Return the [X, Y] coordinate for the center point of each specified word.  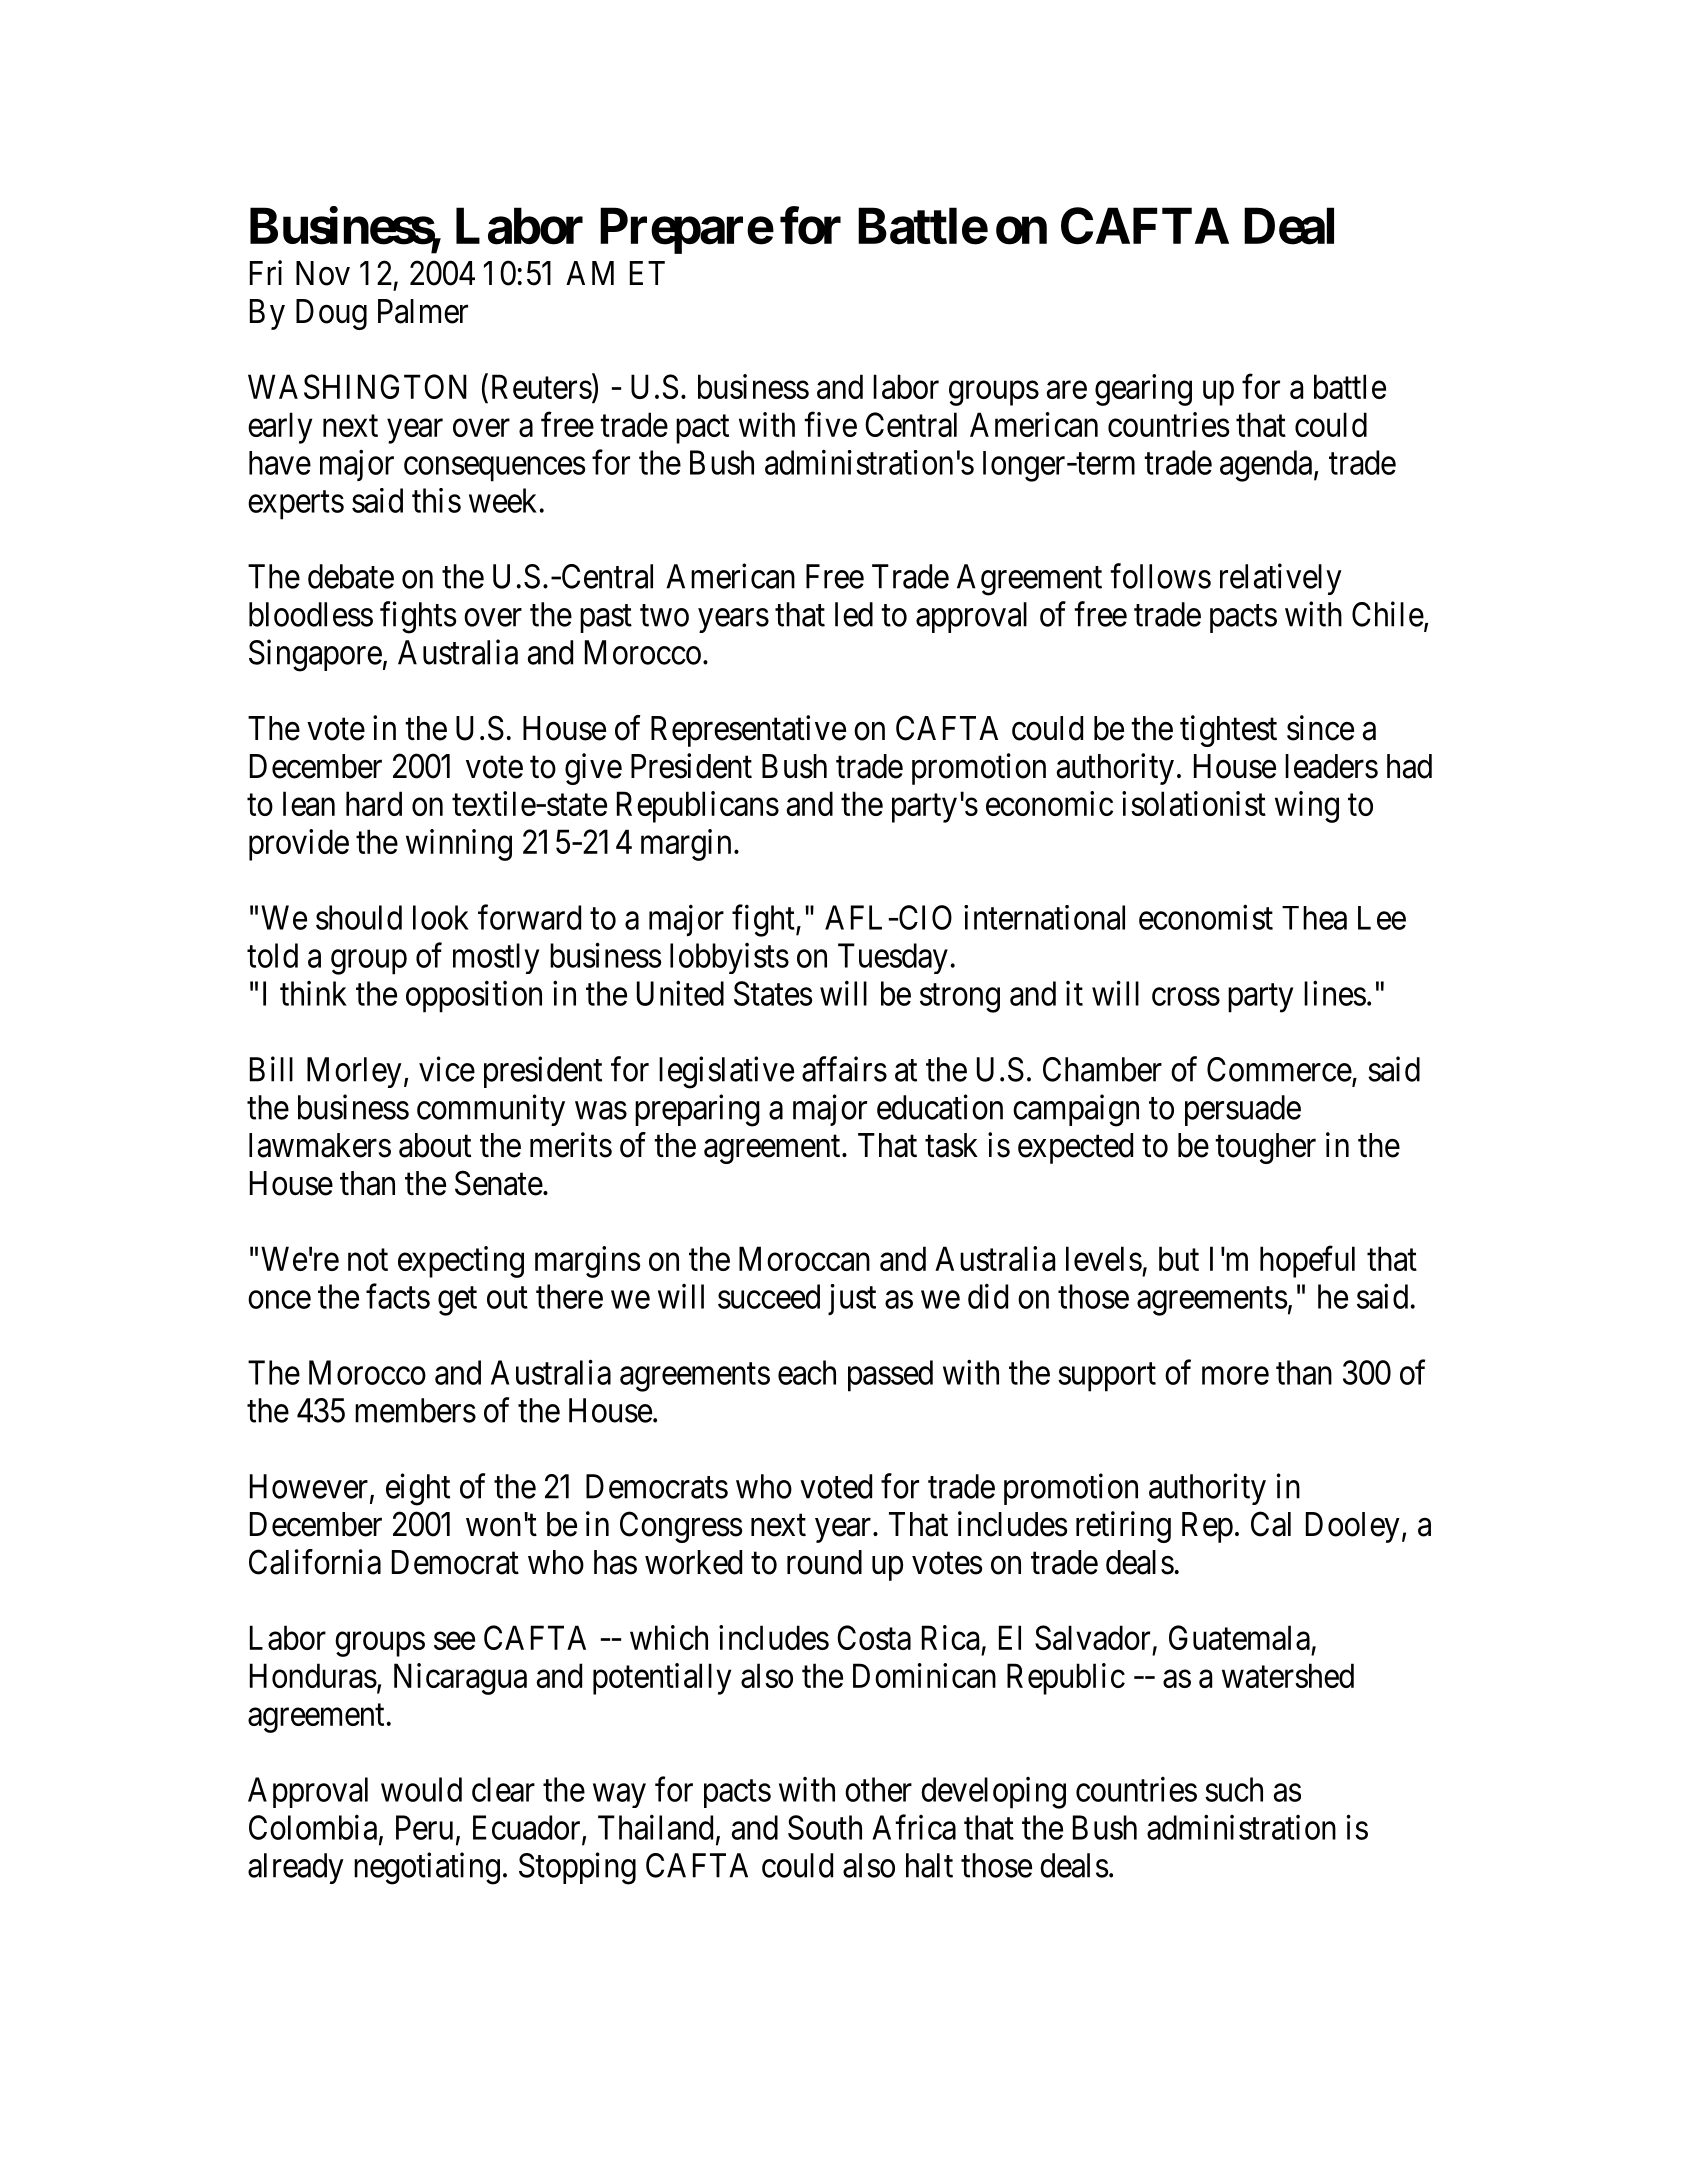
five [830, 424]
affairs [844, 1069]
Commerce [1279, 1069]
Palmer [423, 311]
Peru [424, 1827]
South [825, 1827]
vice [447, 1069]
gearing [1143, 390]
